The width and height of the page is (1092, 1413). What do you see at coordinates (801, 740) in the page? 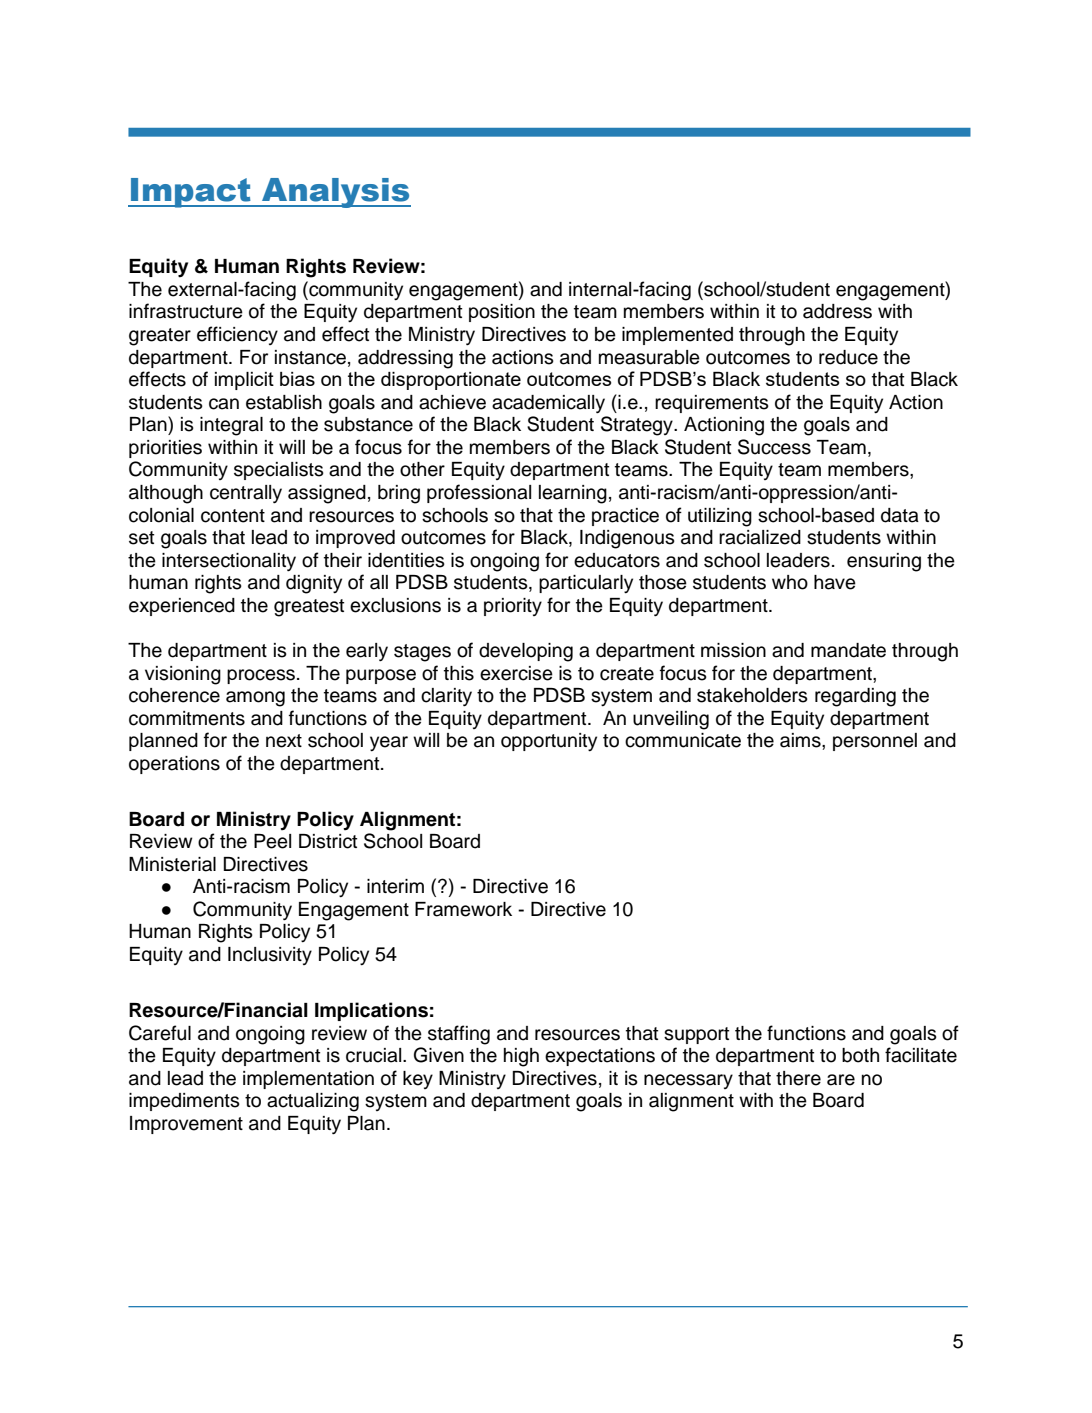
I see `aims` at bounding box center [801, 740].
